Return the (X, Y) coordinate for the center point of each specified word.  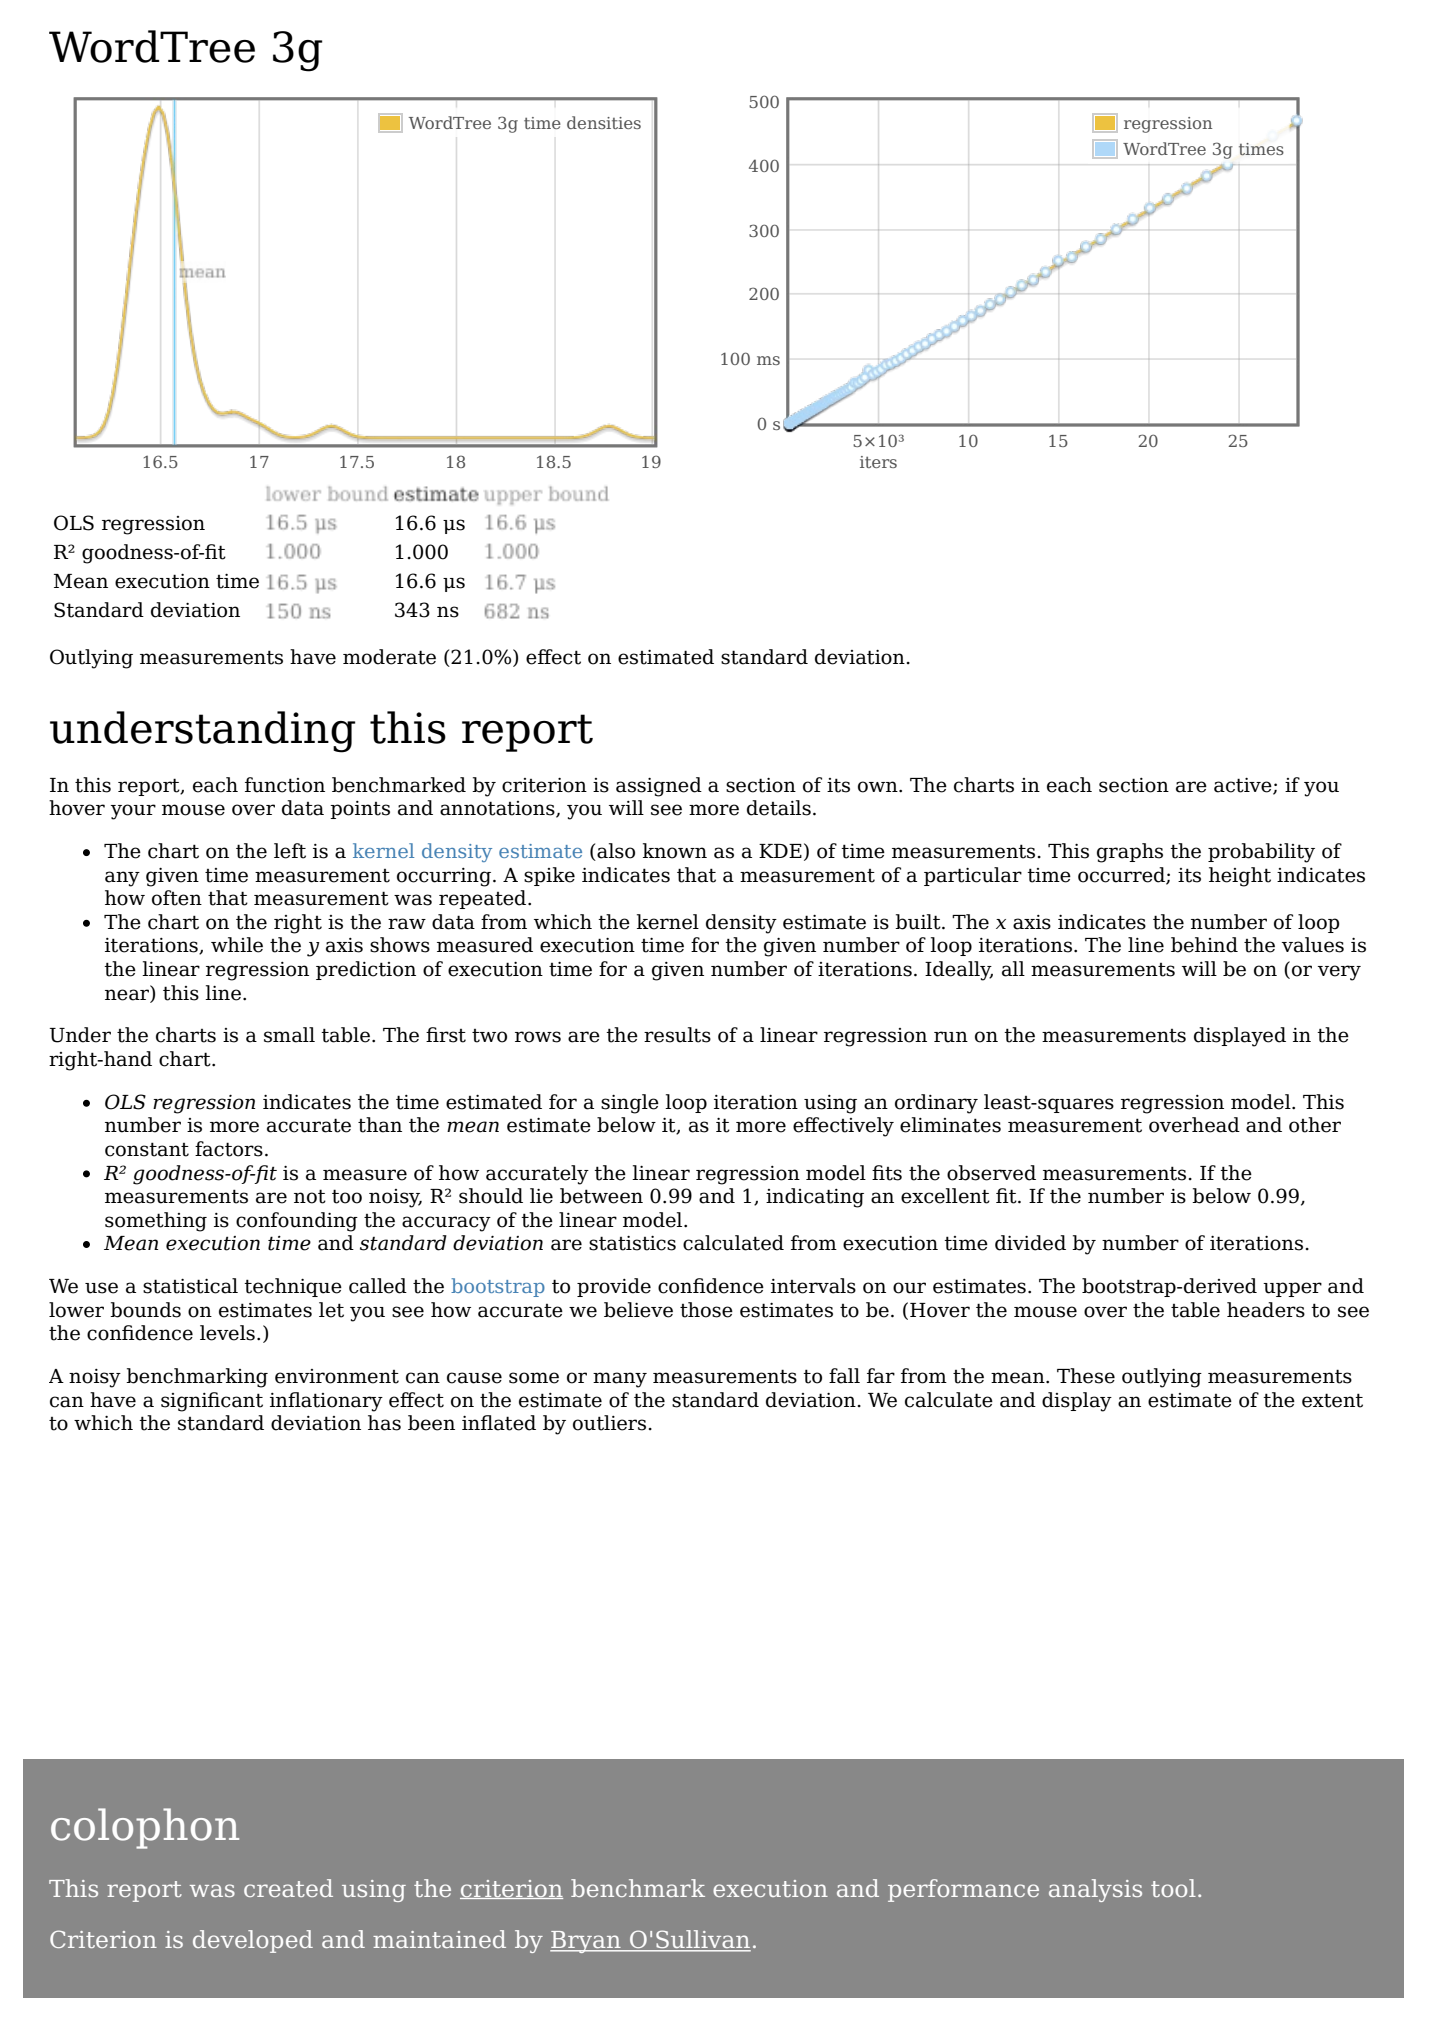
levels (227, 1333)
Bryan (586, 1942)
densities (604, 122)
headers (1266, 1310)
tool (1173, 1888)
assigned (659, 787)
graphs (1130, 853)
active (1244, 786)
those (706, 1310)
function (285, 785)
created (288, 1888)
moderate (389, 657)
